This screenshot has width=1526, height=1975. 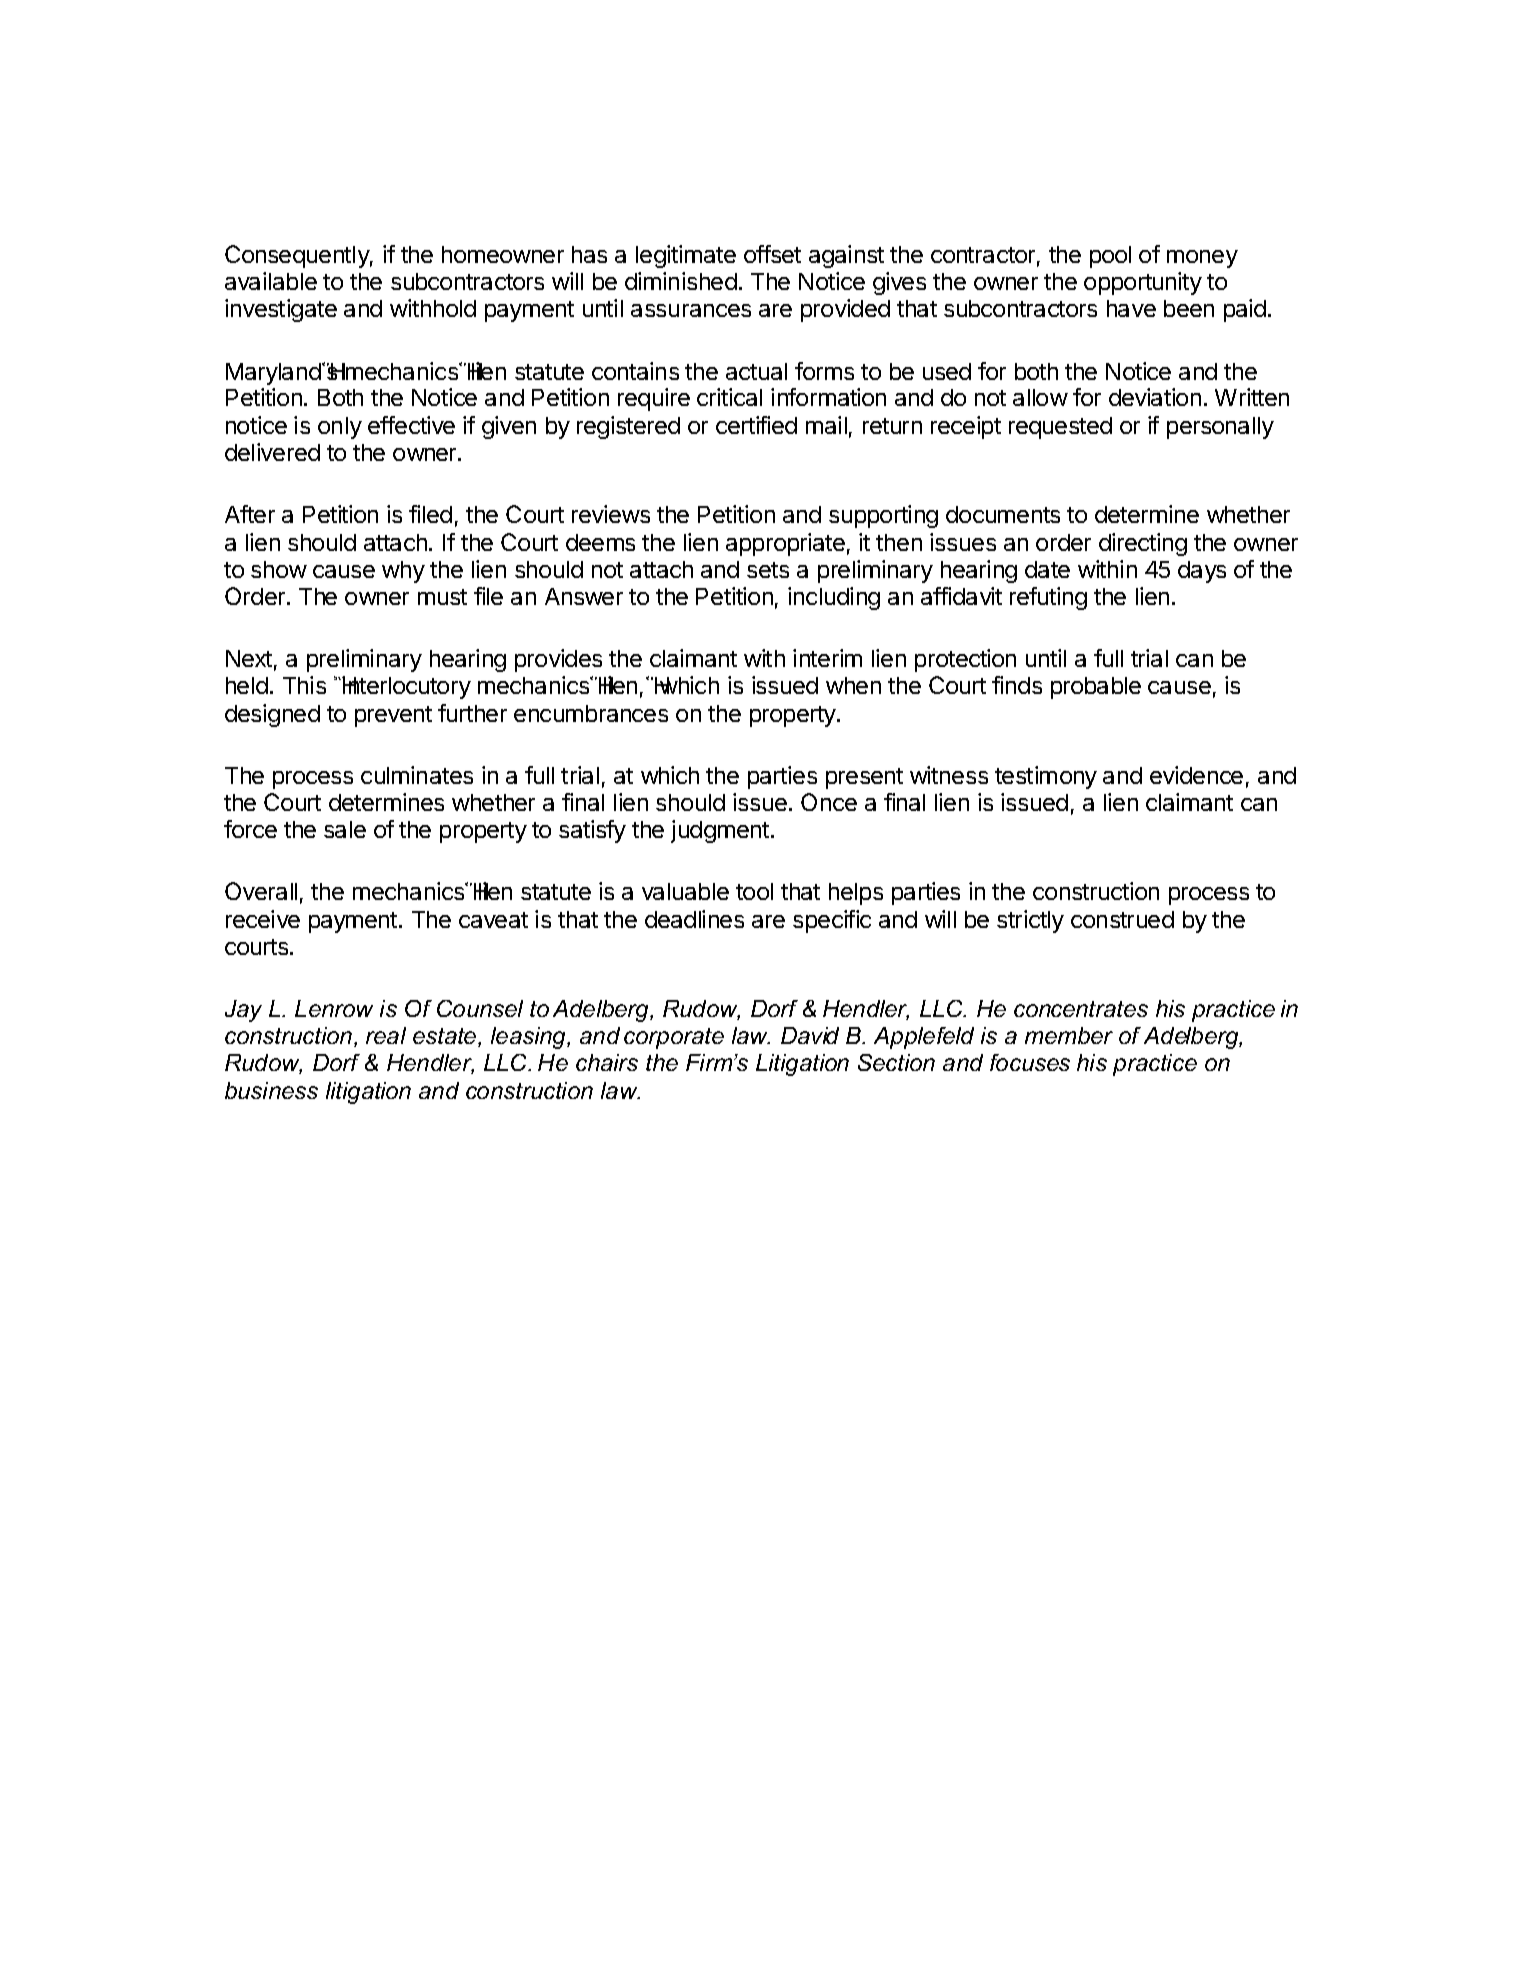 What do you see at coordinates (772, 254) in the screenshot?
I see `offset` at bounding box center [772, 254].
